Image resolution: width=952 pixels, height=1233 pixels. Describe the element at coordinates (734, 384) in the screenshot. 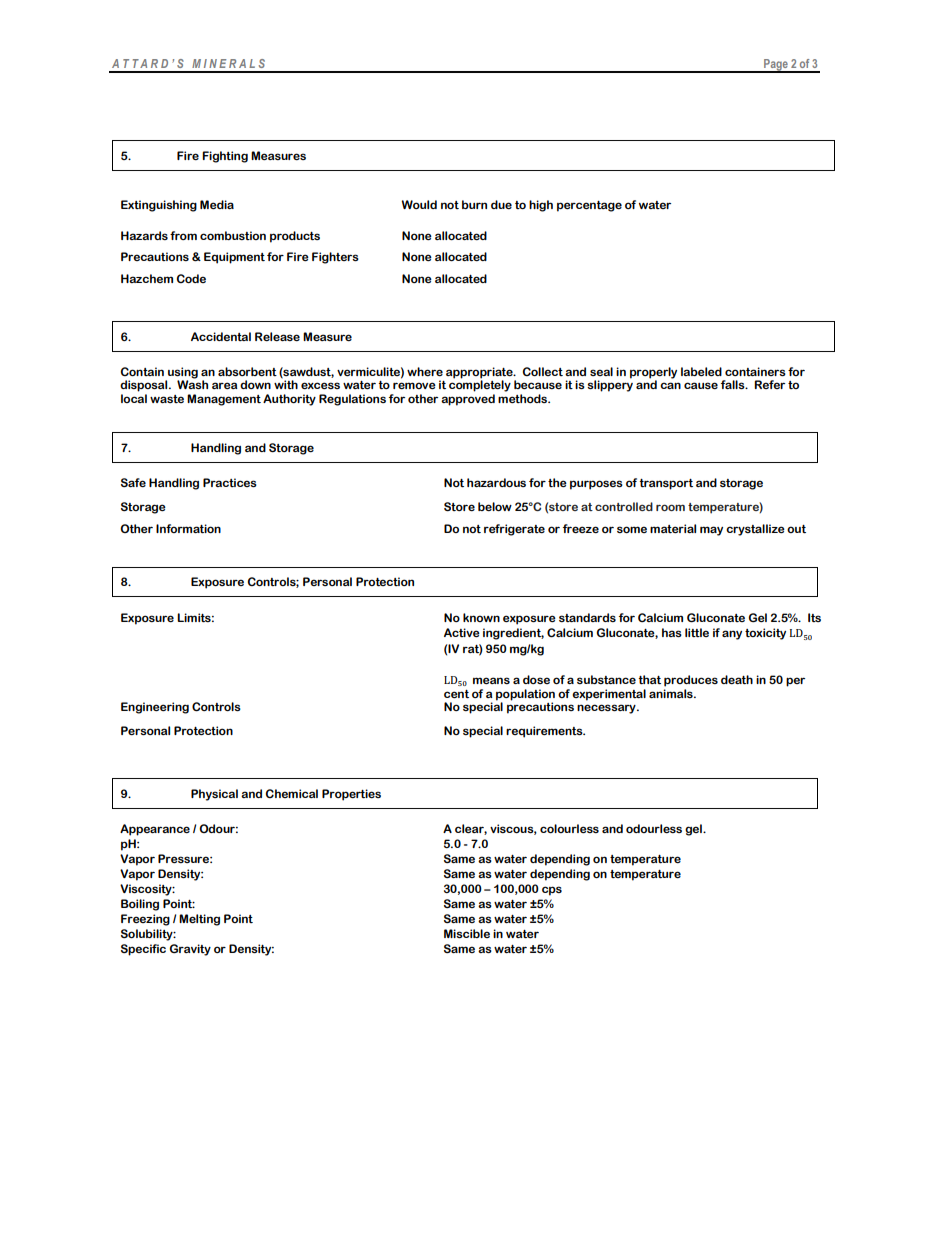

I see `falls` at that location.
